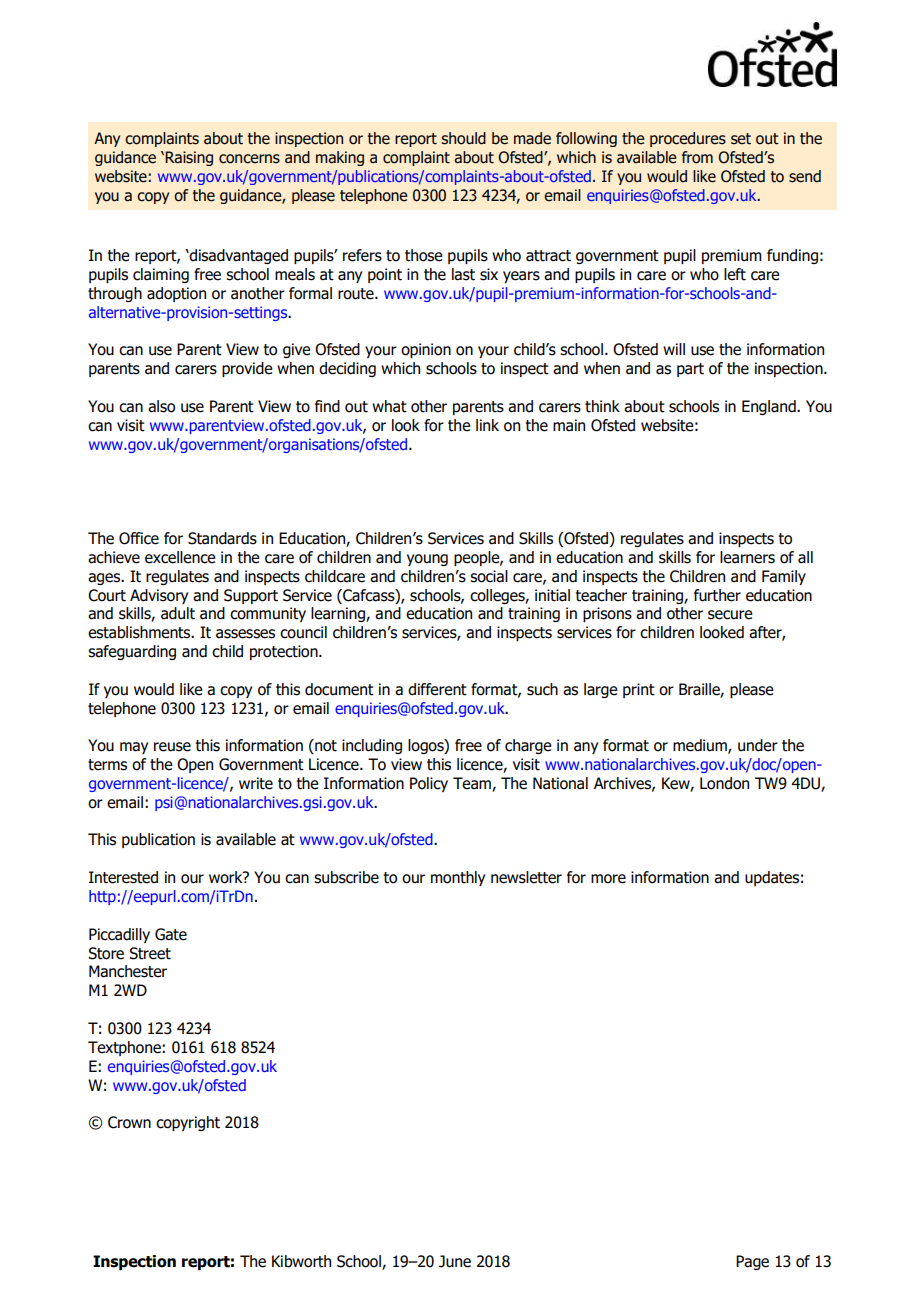 This page has width=924, height=1310. What do you see at coordinates (129, 1122) in the page?
I see `Crown` at bounding box center [129, 1122].
